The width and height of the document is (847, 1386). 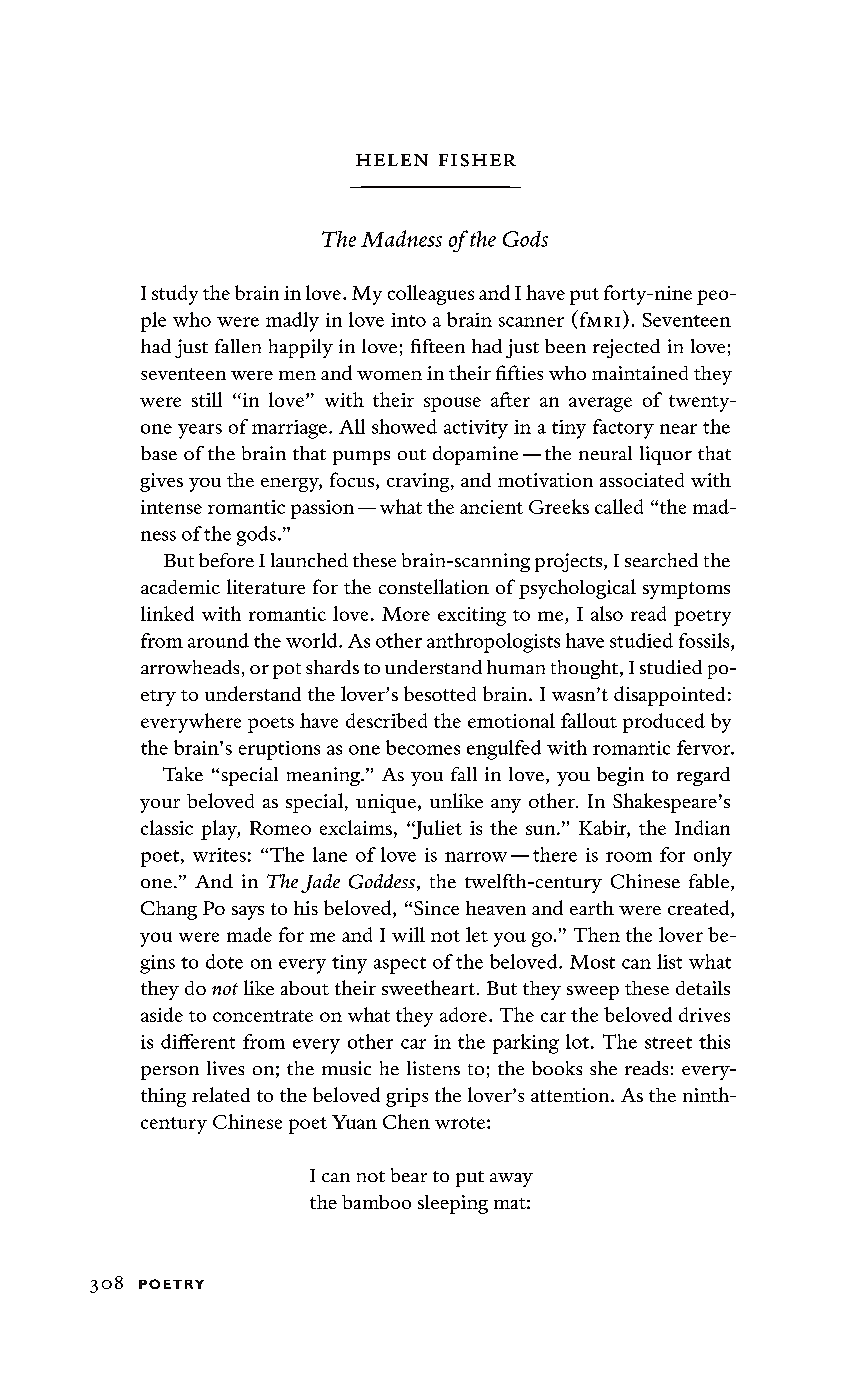 What do you see at coordinates (598, 318) in the document?
I see `fmri` at bounding box center [598, 318].
